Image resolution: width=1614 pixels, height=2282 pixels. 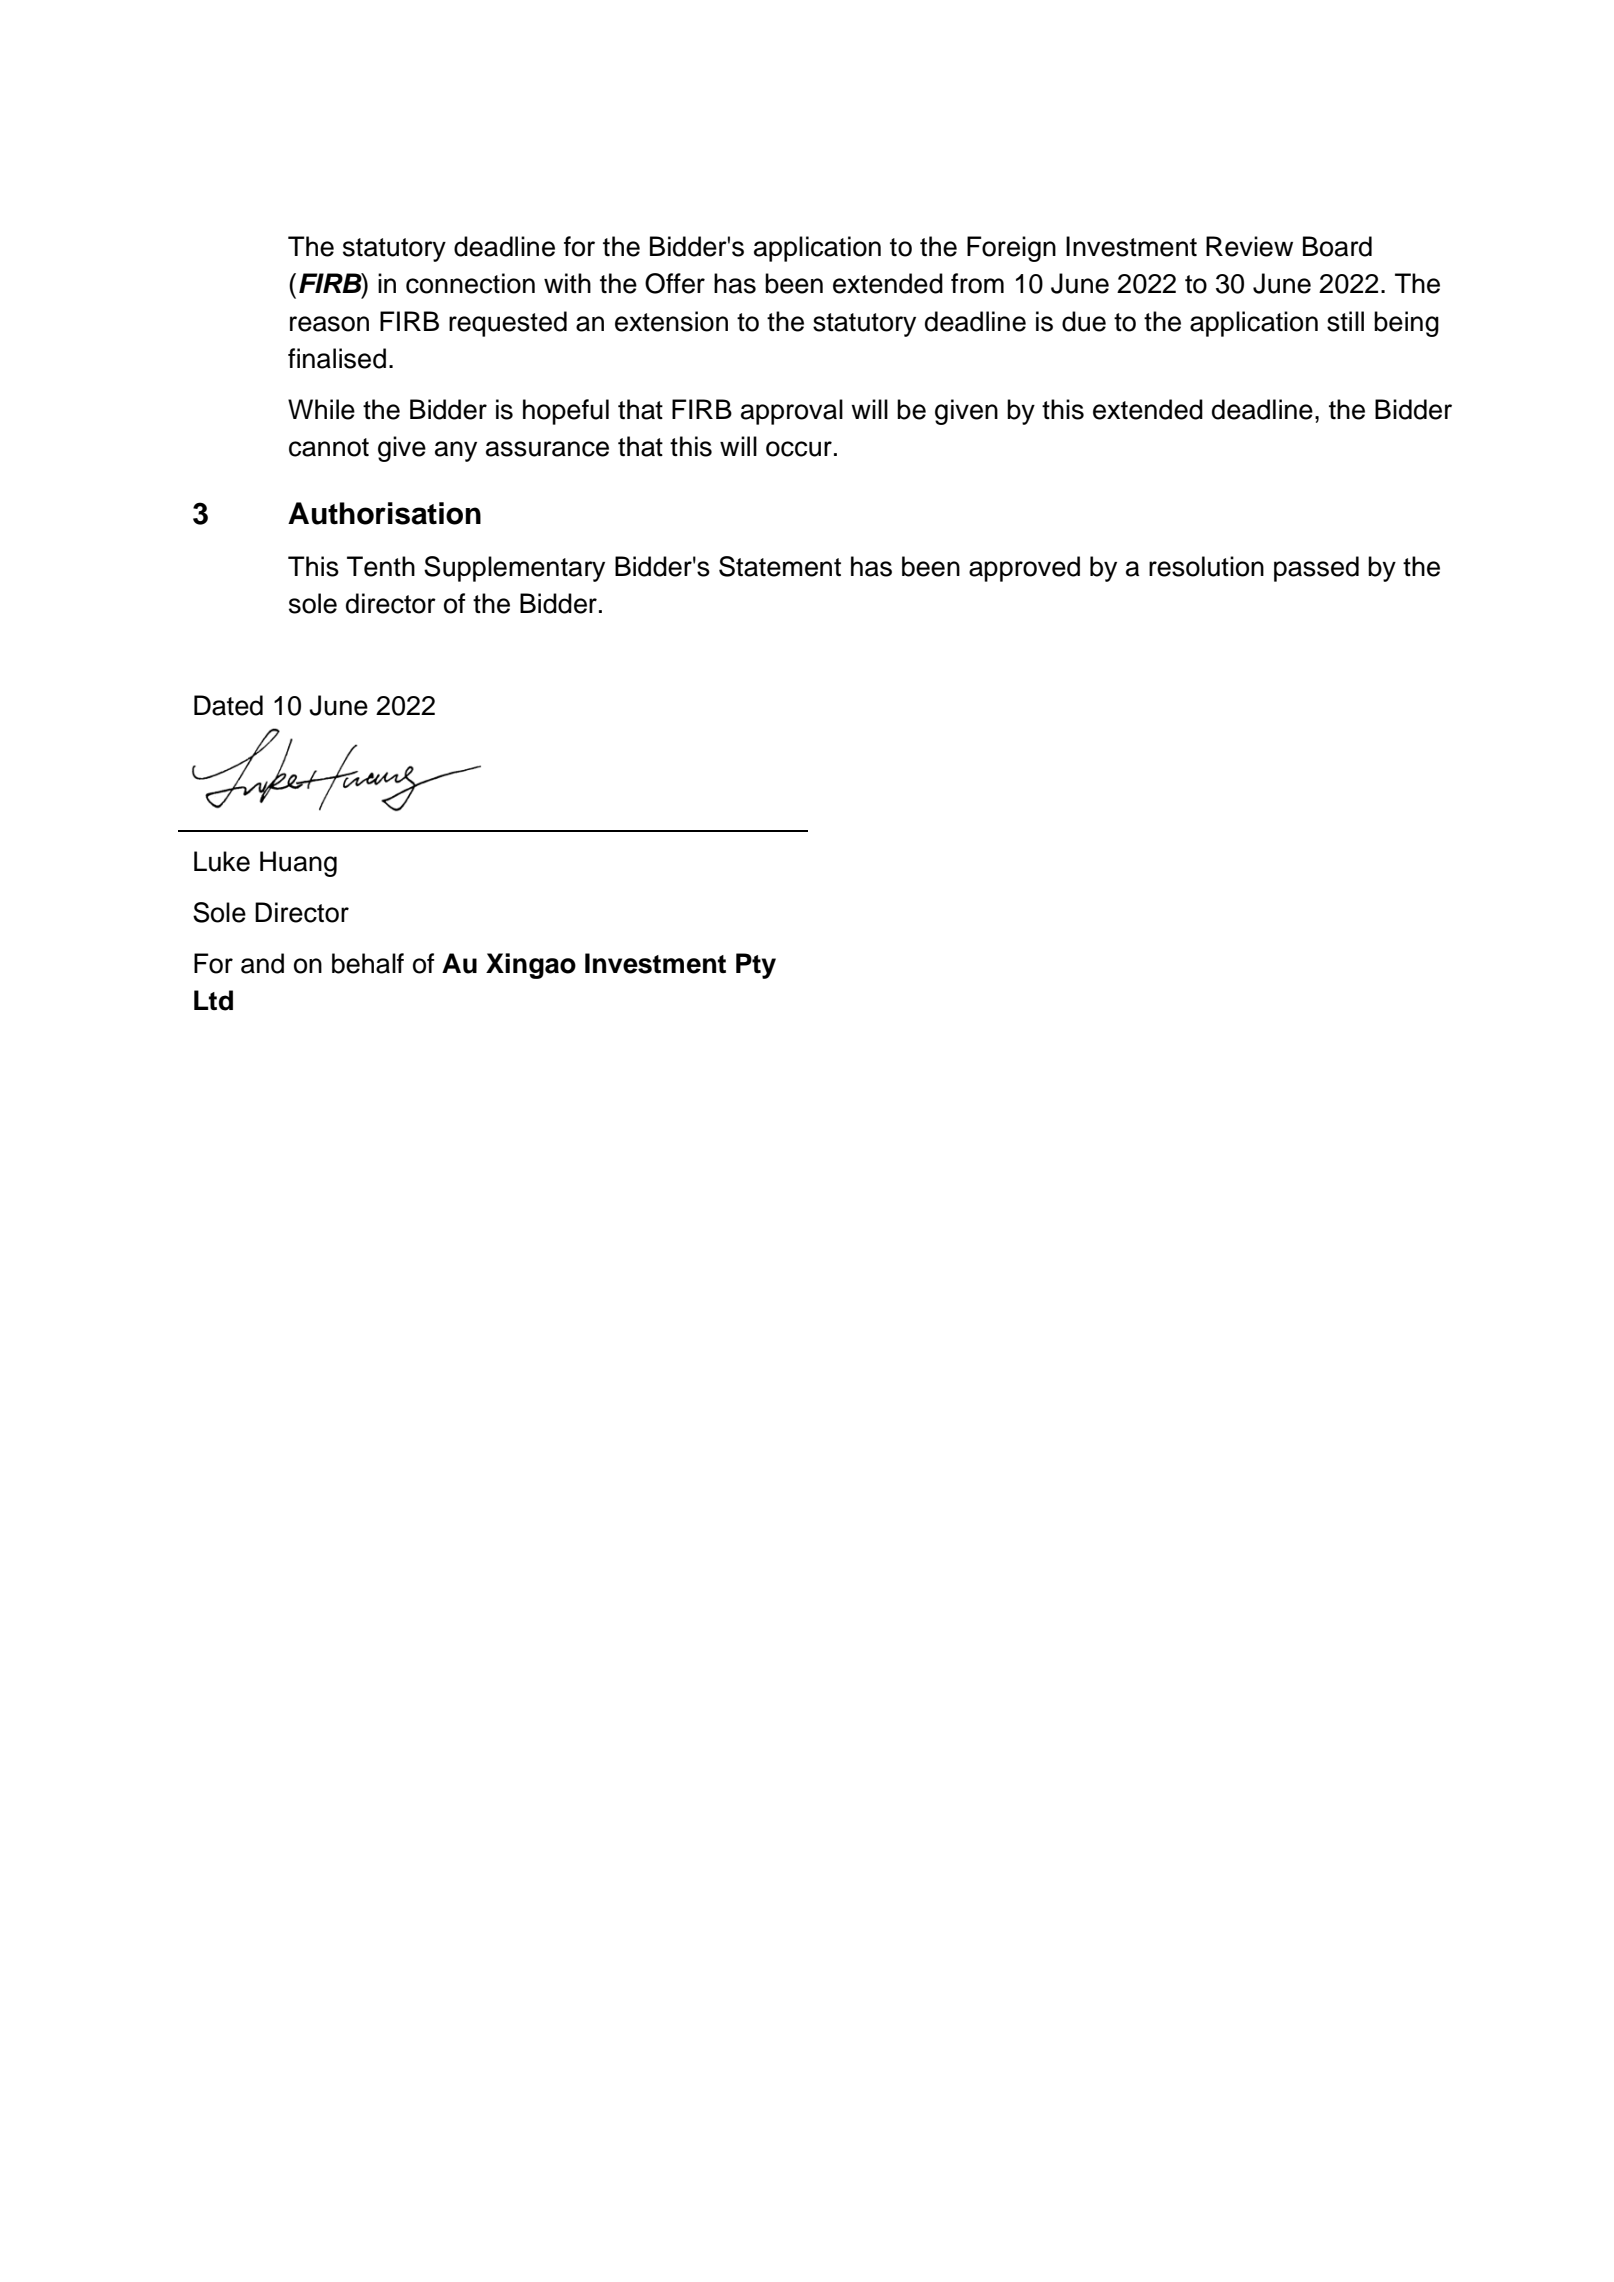 I want to click on Offer, so click(x=675, y=283).
